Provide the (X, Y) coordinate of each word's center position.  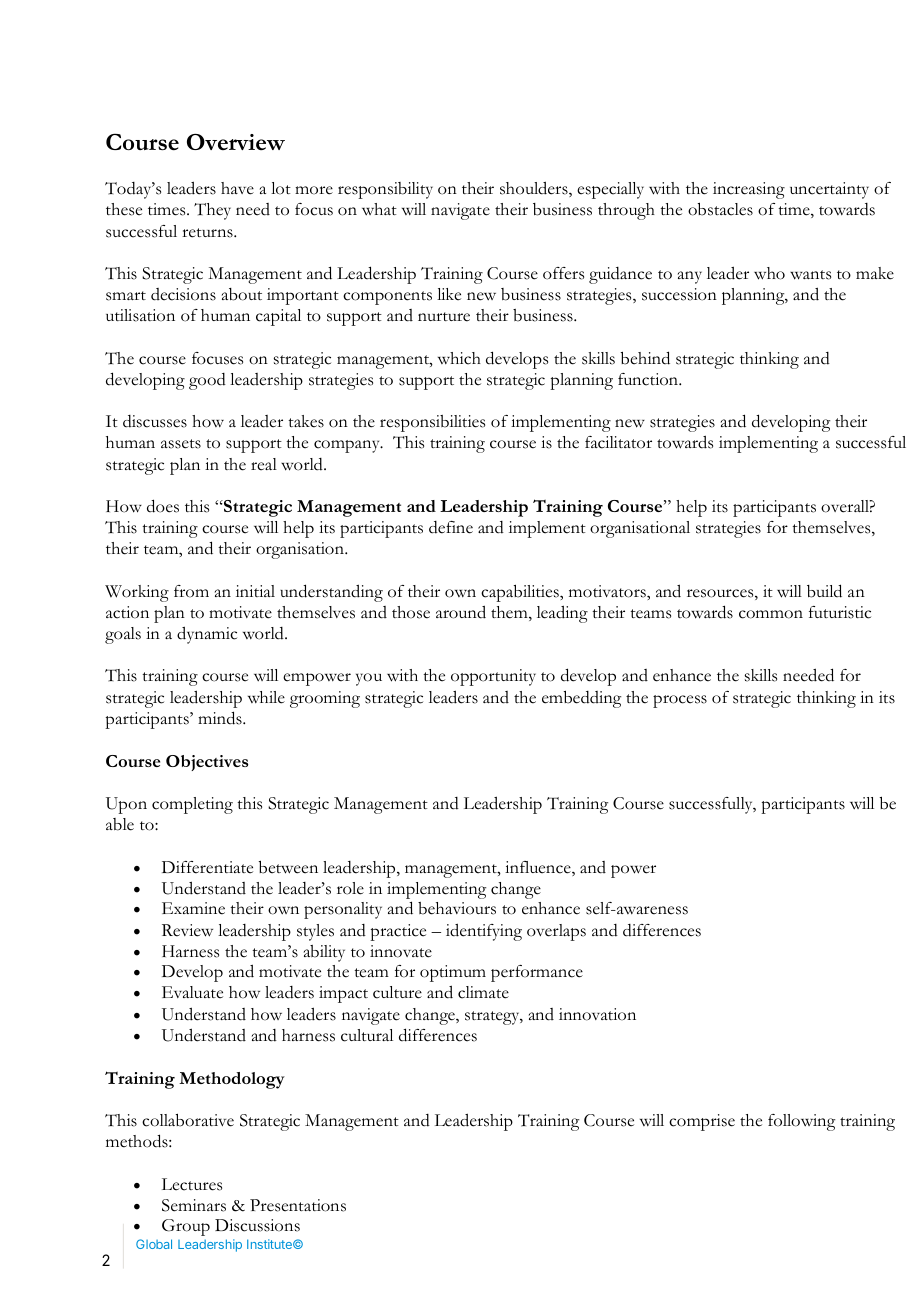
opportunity (493, 677)
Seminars (194, 1205)
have (237, 188)
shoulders (535, 189)
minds (221, 718)
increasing (749, 190)
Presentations (298, 1205)
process (680, 701)
